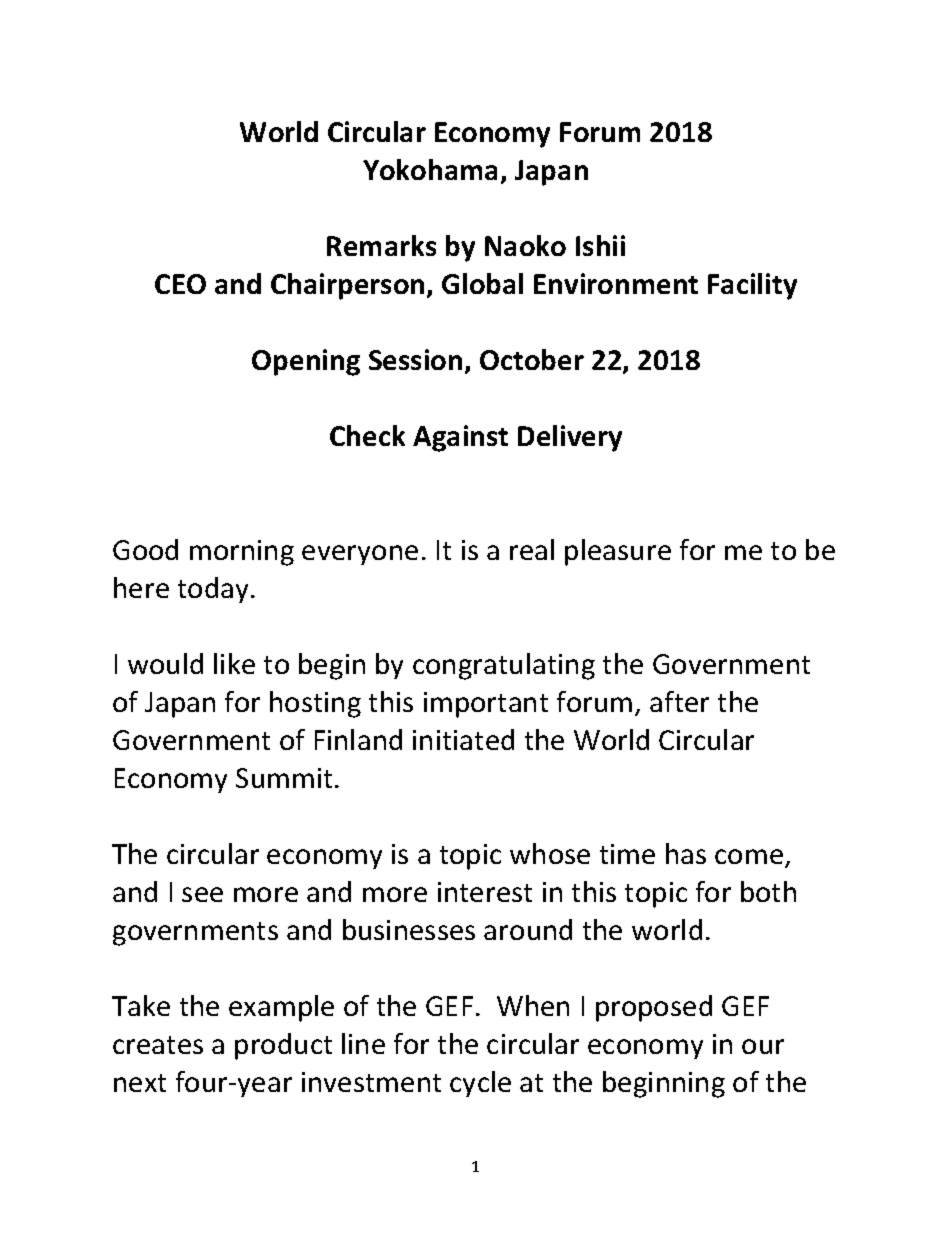 Image resolution: width=952 pixels, height=1233 pixels. I want to click on real, so click(532, 549).
